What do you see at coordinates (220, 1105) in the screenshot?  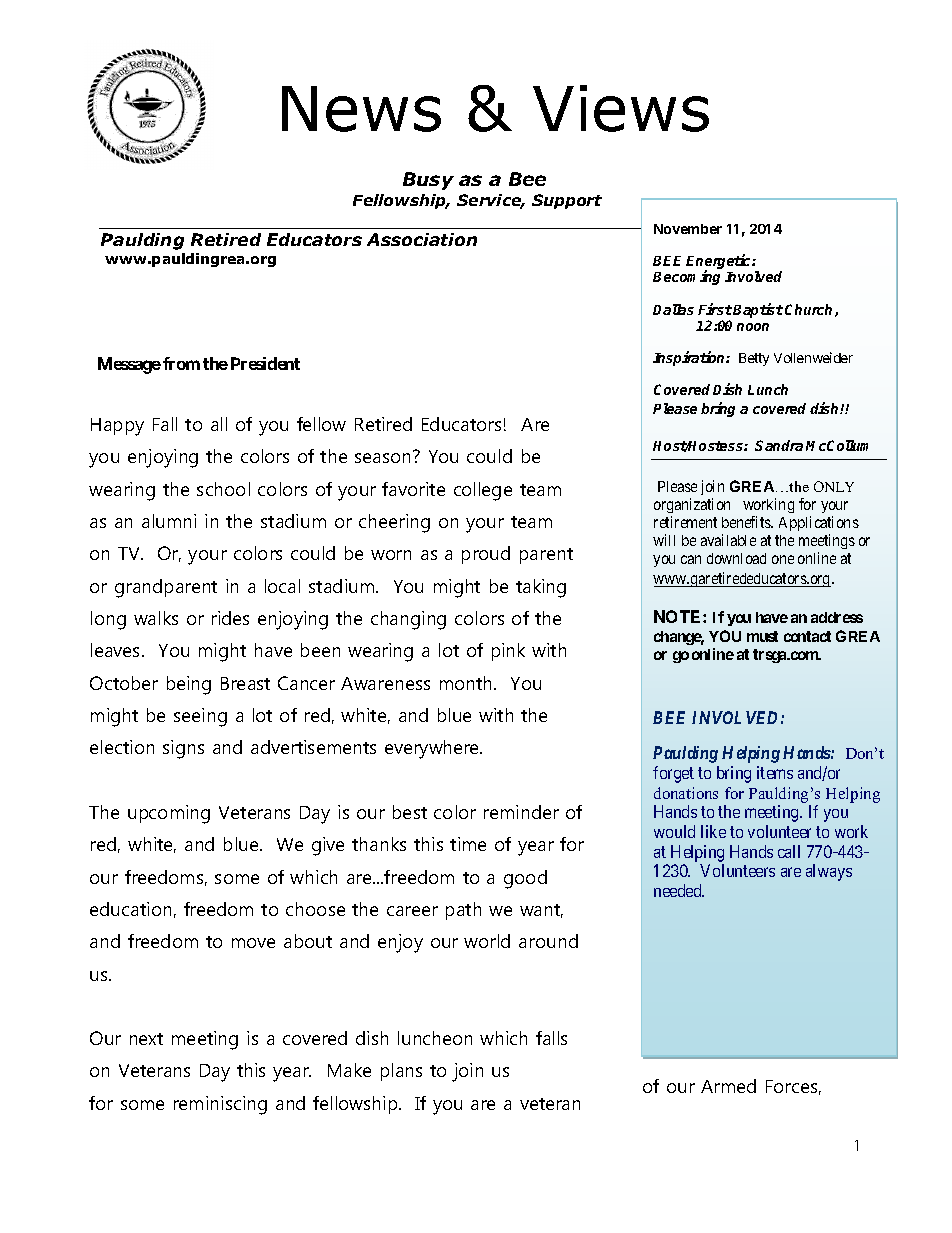 I see `reminiscing` at bounding box center [220, 1105].
